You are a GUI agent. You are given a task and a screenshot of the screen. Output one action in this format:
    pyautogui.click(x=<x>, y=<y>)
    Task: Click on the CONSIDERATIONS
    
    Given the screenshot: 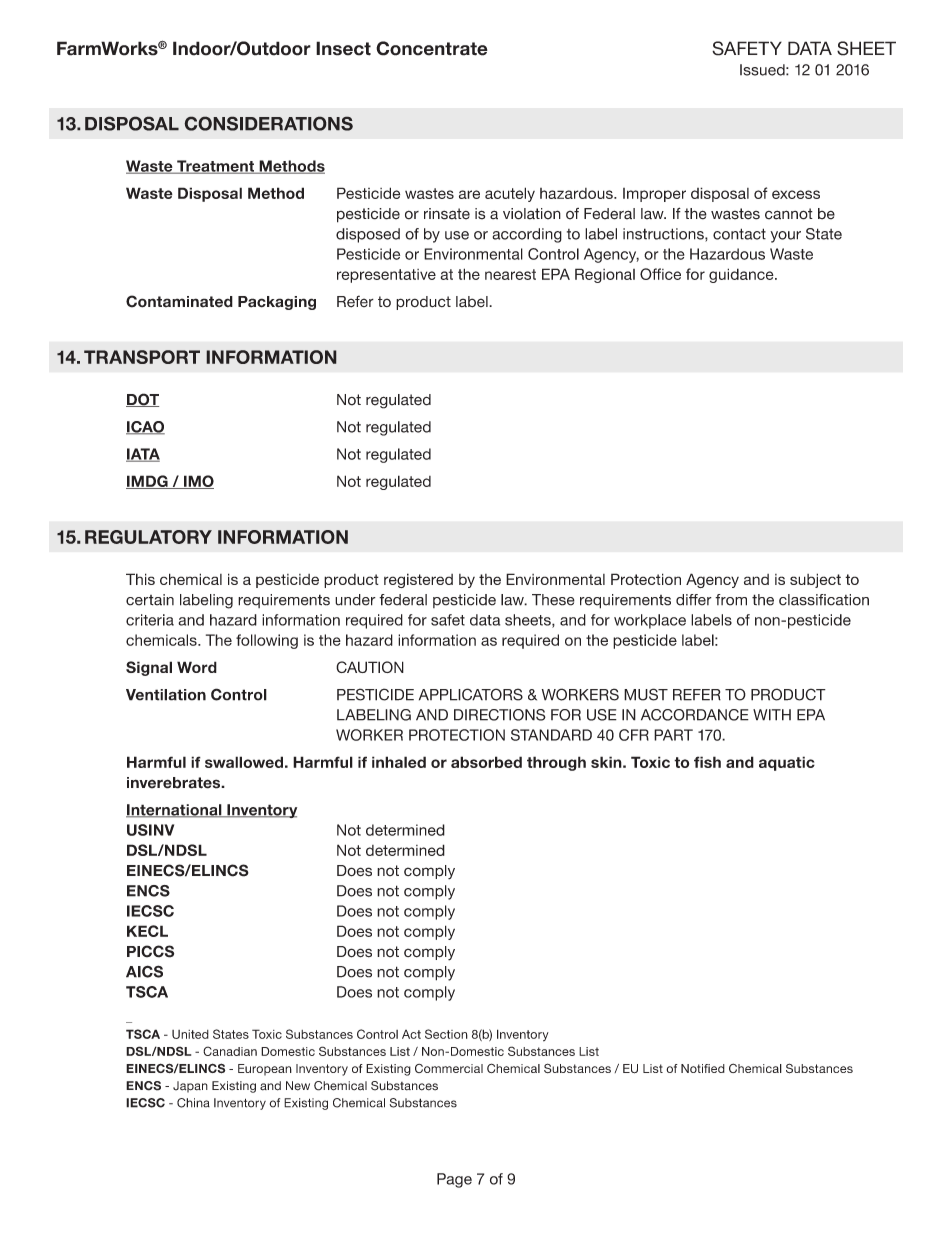 What is the action you would take?
    pyautogui.click(x=268, y=123)
